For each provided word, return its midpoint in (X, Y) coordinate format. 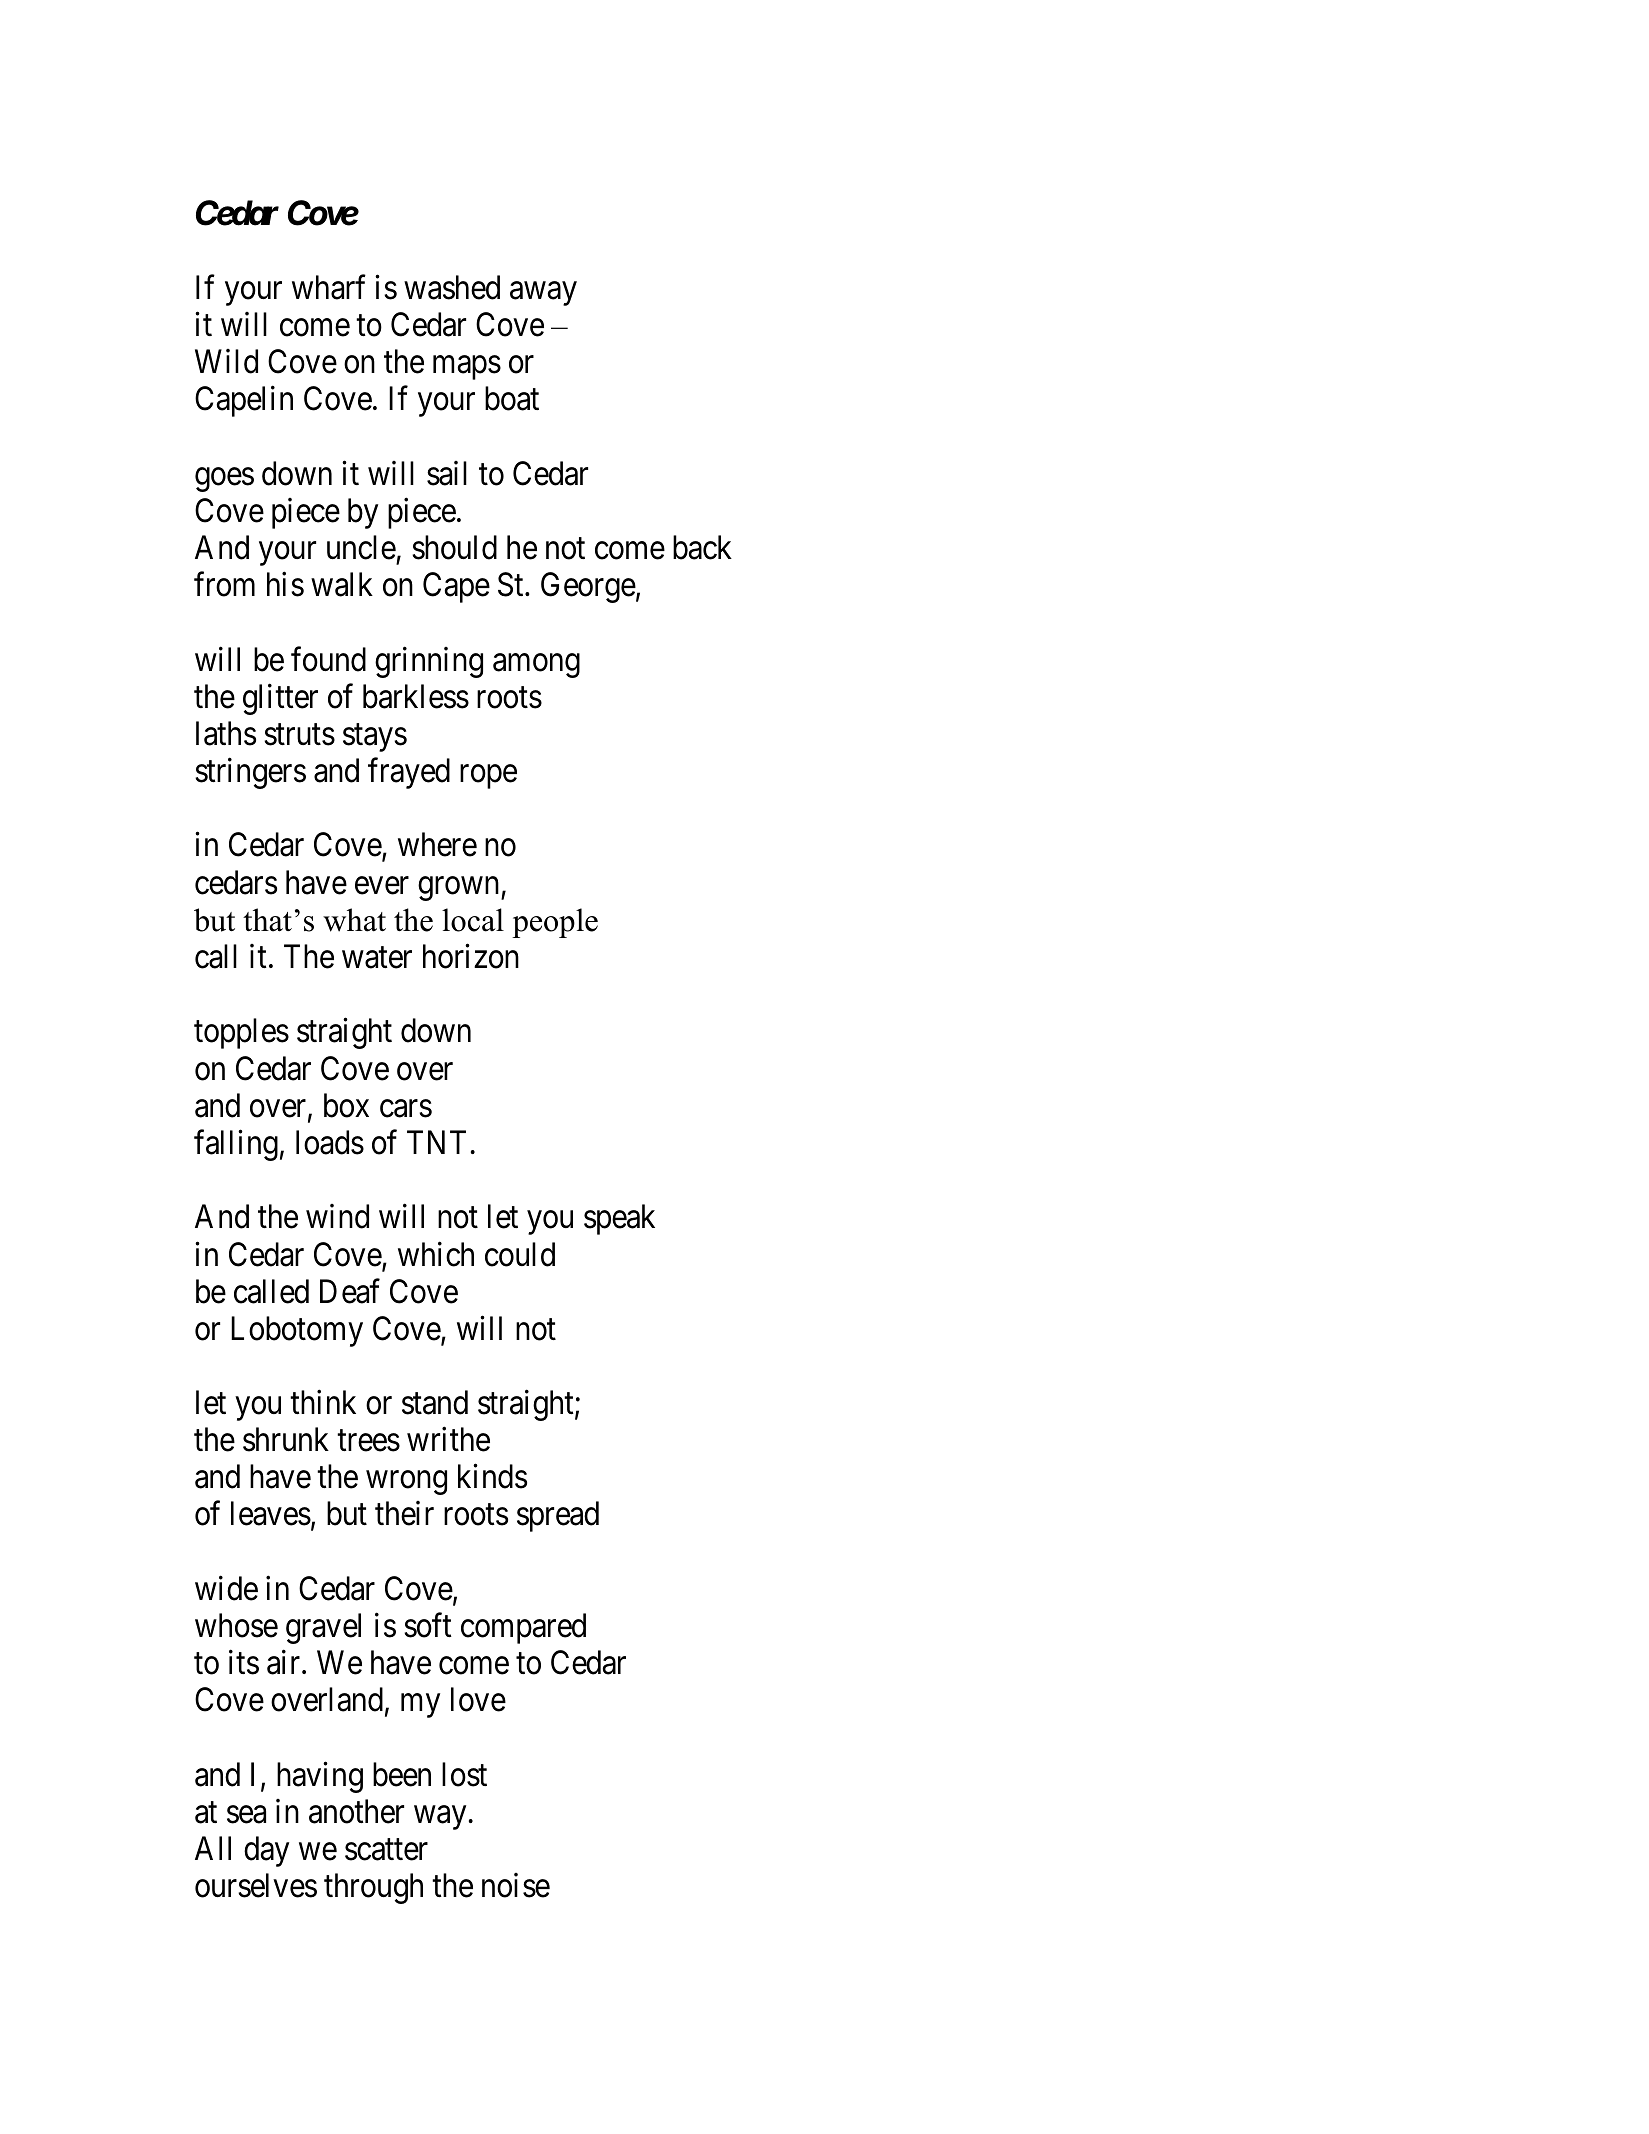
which (436, 1254)
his (285, 584)
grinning (429, 662)
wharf (329, 287)
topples (241, 1033)
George (588, 587)
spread (558, 1516)
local (473, 920)
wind (337, 1216)
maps (467, 368)
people (555, 923)
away (543, 294)
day (266, 1851)
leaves (271, 1513)
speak (619, 1219)
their (404, 1513)
